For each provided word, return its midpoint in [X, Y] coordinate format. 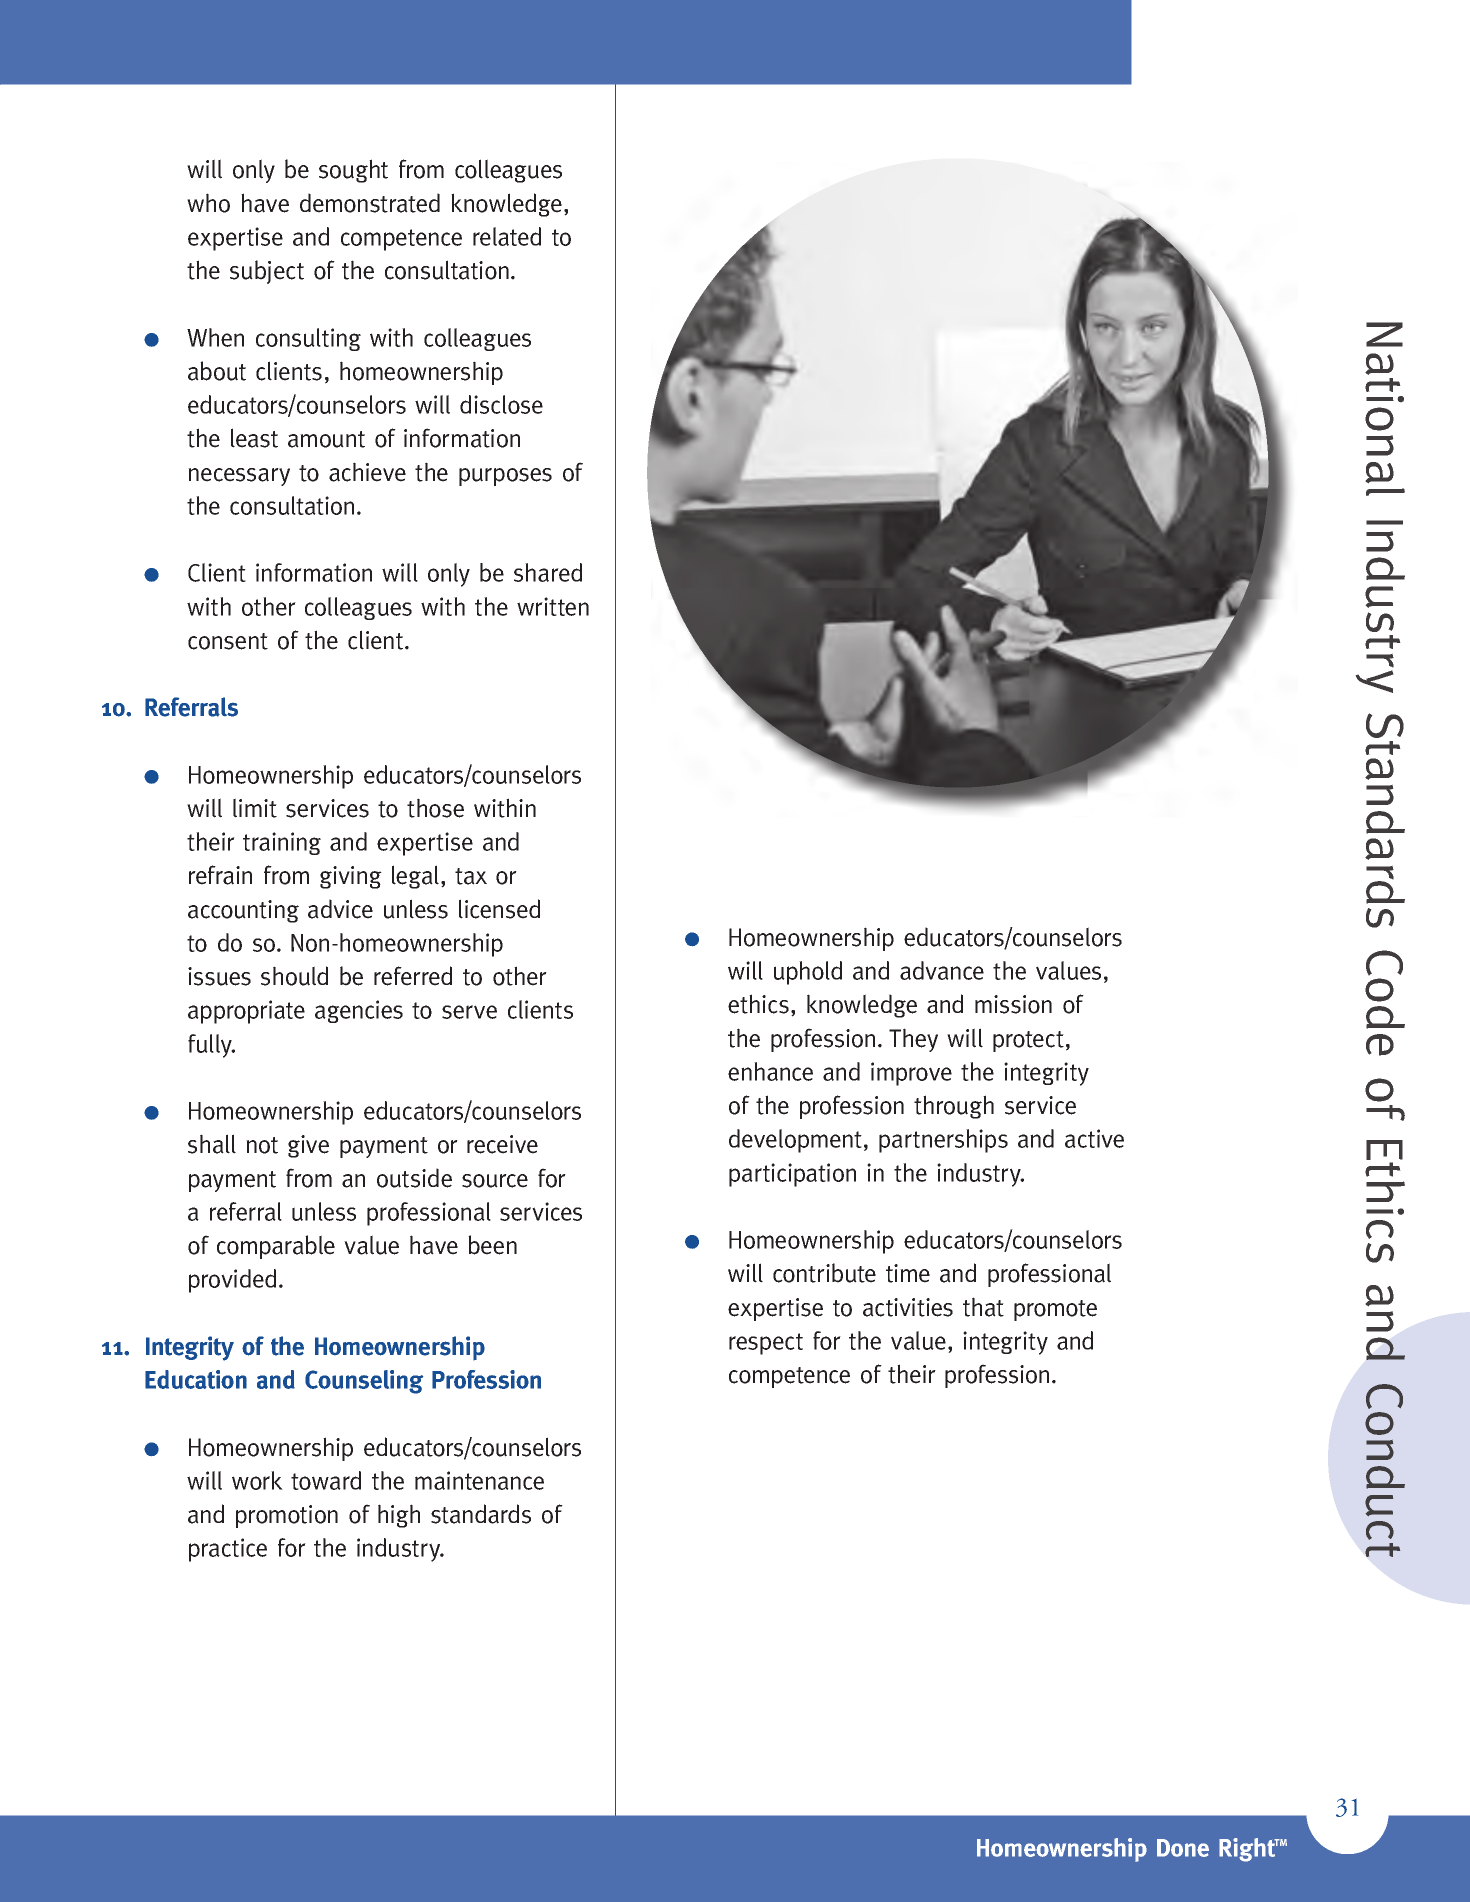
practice [228, 1550]
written [553, 606]
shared [548, 572]
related [507, 236]
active [1094, 1138]
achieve [367, 472]
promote [1055, 1310]
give [308, 1146]
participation [792, 1175]
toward [326, 1480]
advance [942, 970]
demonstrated [370, 203]
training [282, 843]
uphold [808, 973]
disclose [501, 404]
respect [766, 1344]
